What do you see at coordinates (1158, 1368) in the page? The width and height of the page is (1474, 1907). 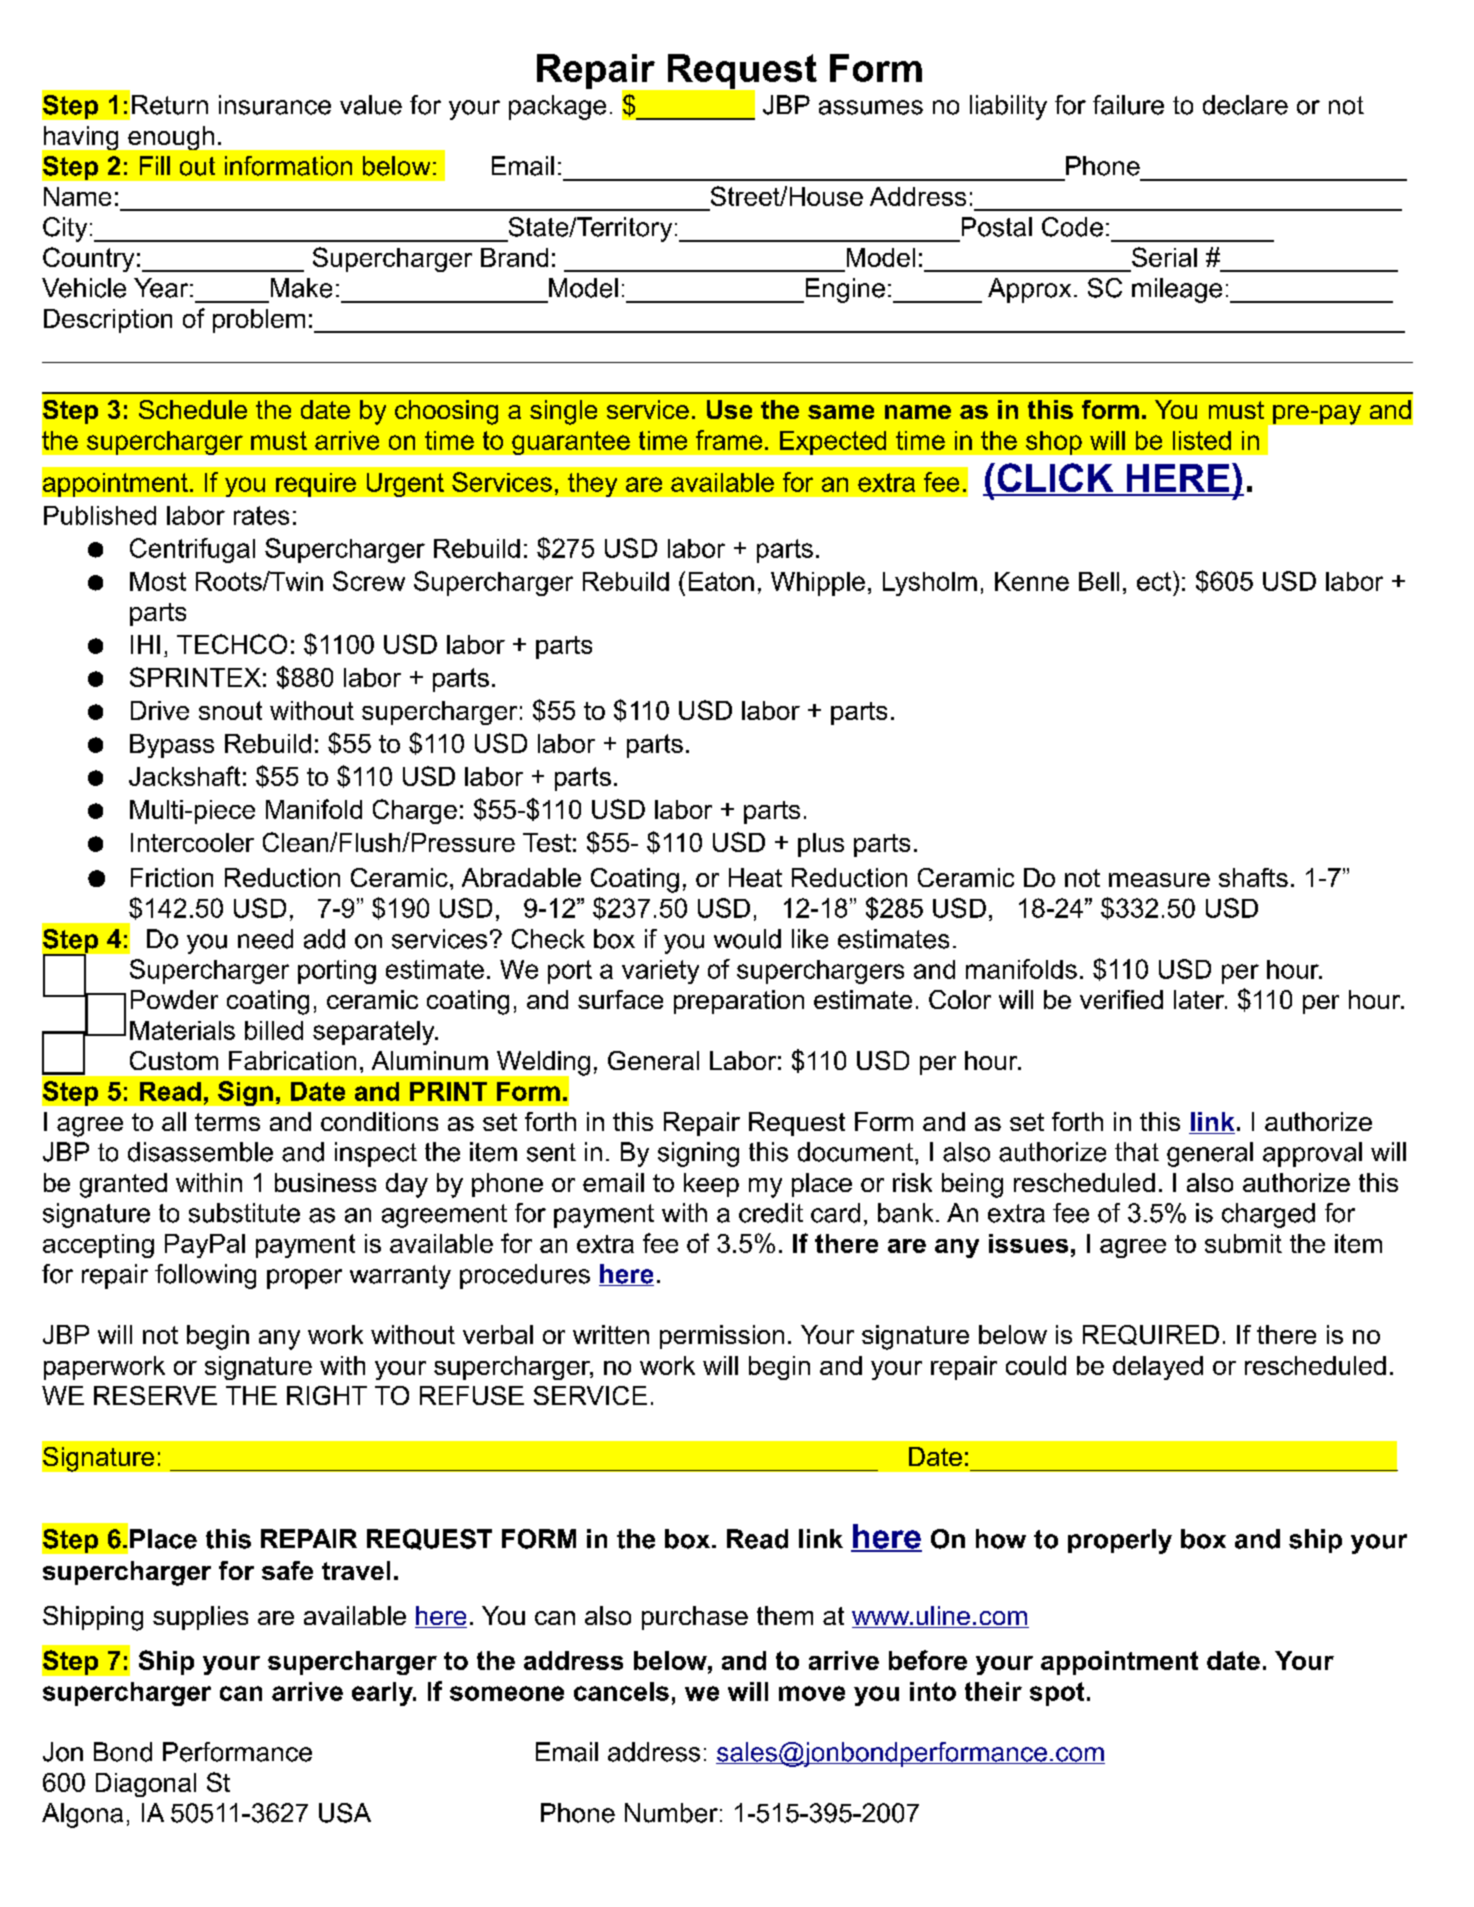 I see `delayed` at bounding box center [1158, 1368].
